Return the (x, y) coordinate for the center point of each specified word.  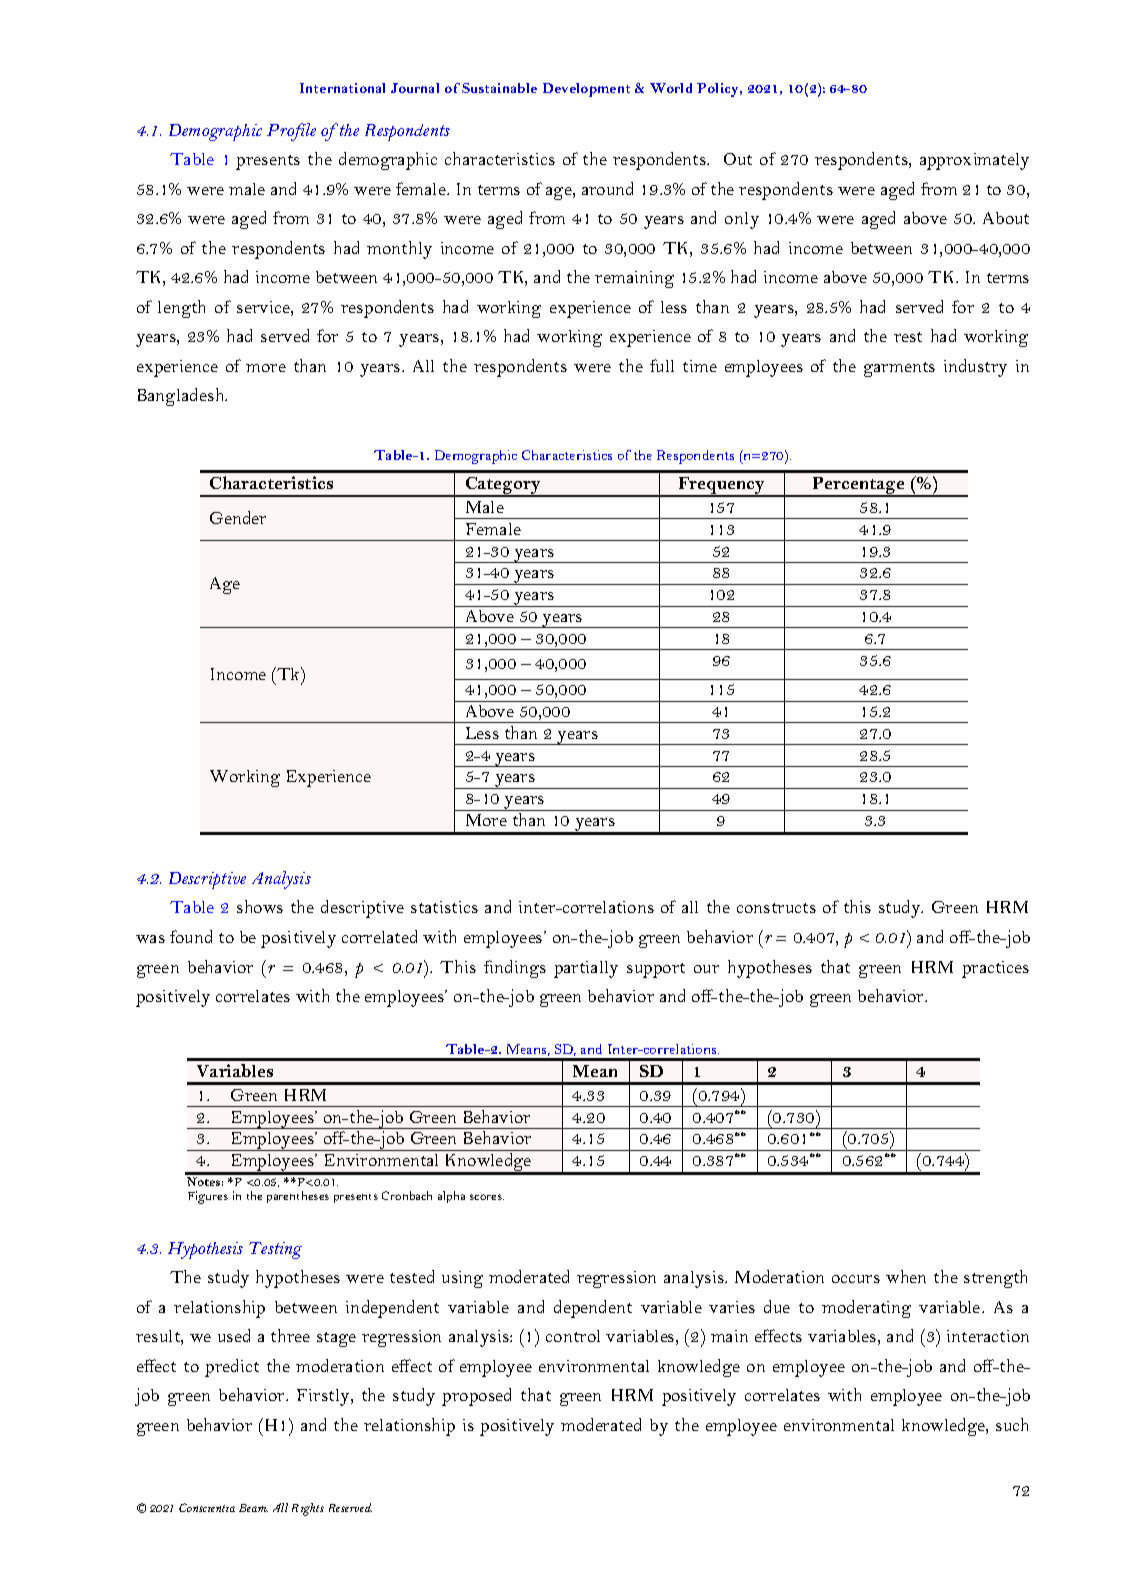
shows (260, 906)
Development (586, 90)
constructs (776, 908)
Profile (291, 132)
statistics (444, 907)
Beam (253, 1508)
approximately (974, 161)
